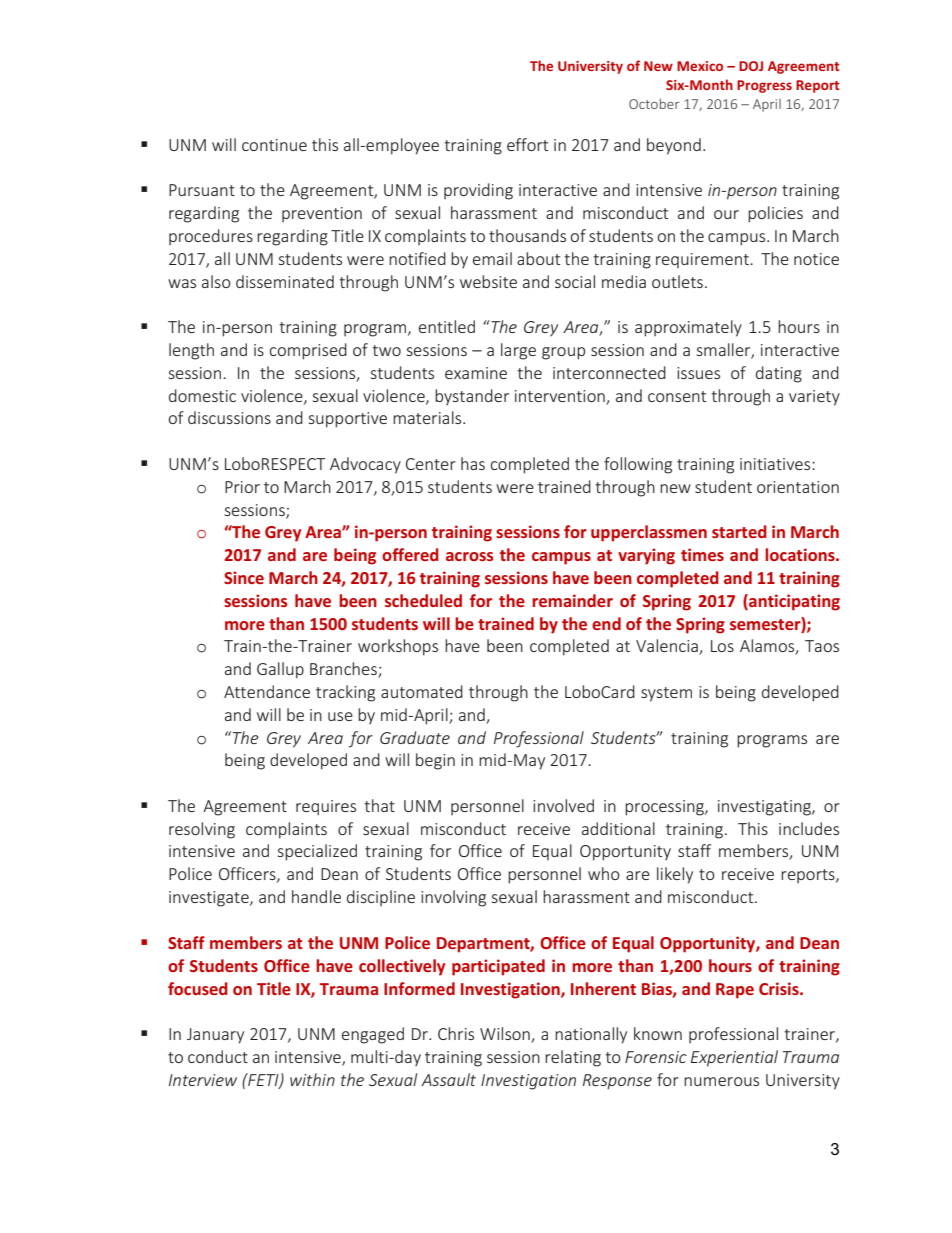 Image resolution: width=952 pixels, height=1233 pixels. I want to click on Attendance, so click(267, 691).
